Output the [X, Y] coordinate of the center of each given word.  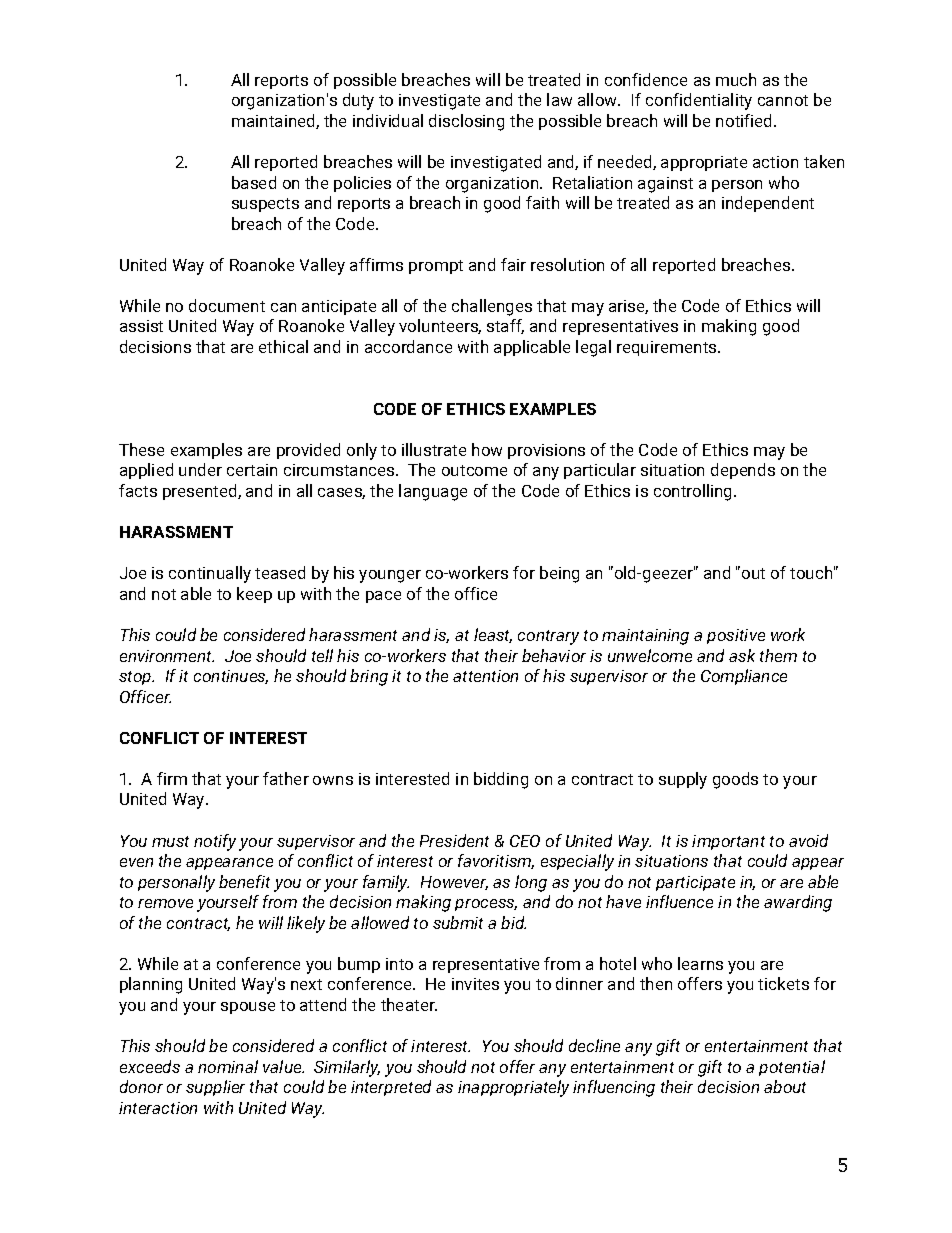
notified [745, 120]
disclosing [466, 122]
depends [743, 471]
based [254, 182]
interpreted [391, 1088]
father [286, 778]
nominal [228, 1066]
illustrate [434, 449]
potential [792, 1068]
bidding [501, 780]
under [200, 469]
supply [683, 780]
